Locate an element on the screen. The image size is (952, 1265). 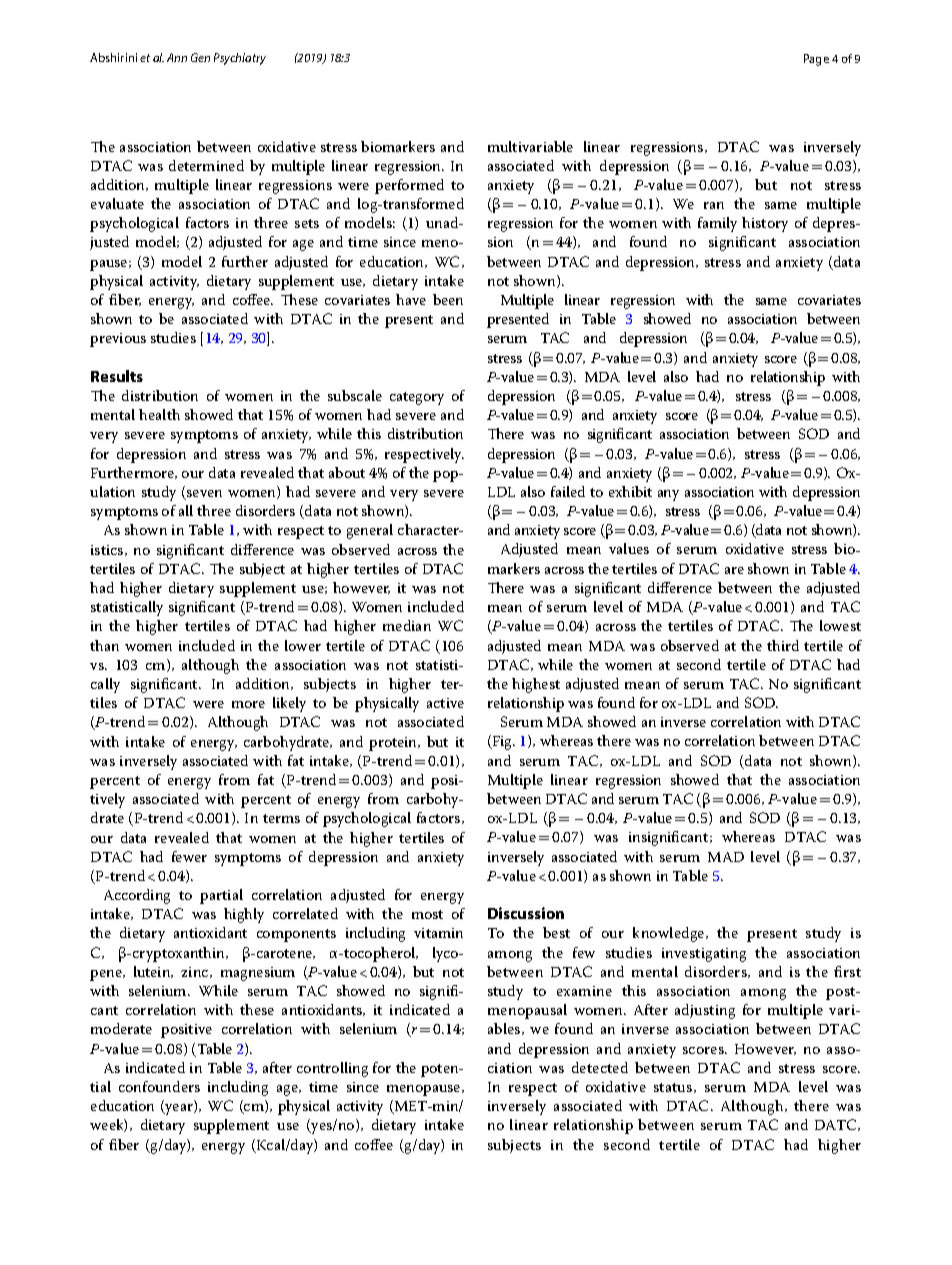
been is located at coordinates (448, 299).
